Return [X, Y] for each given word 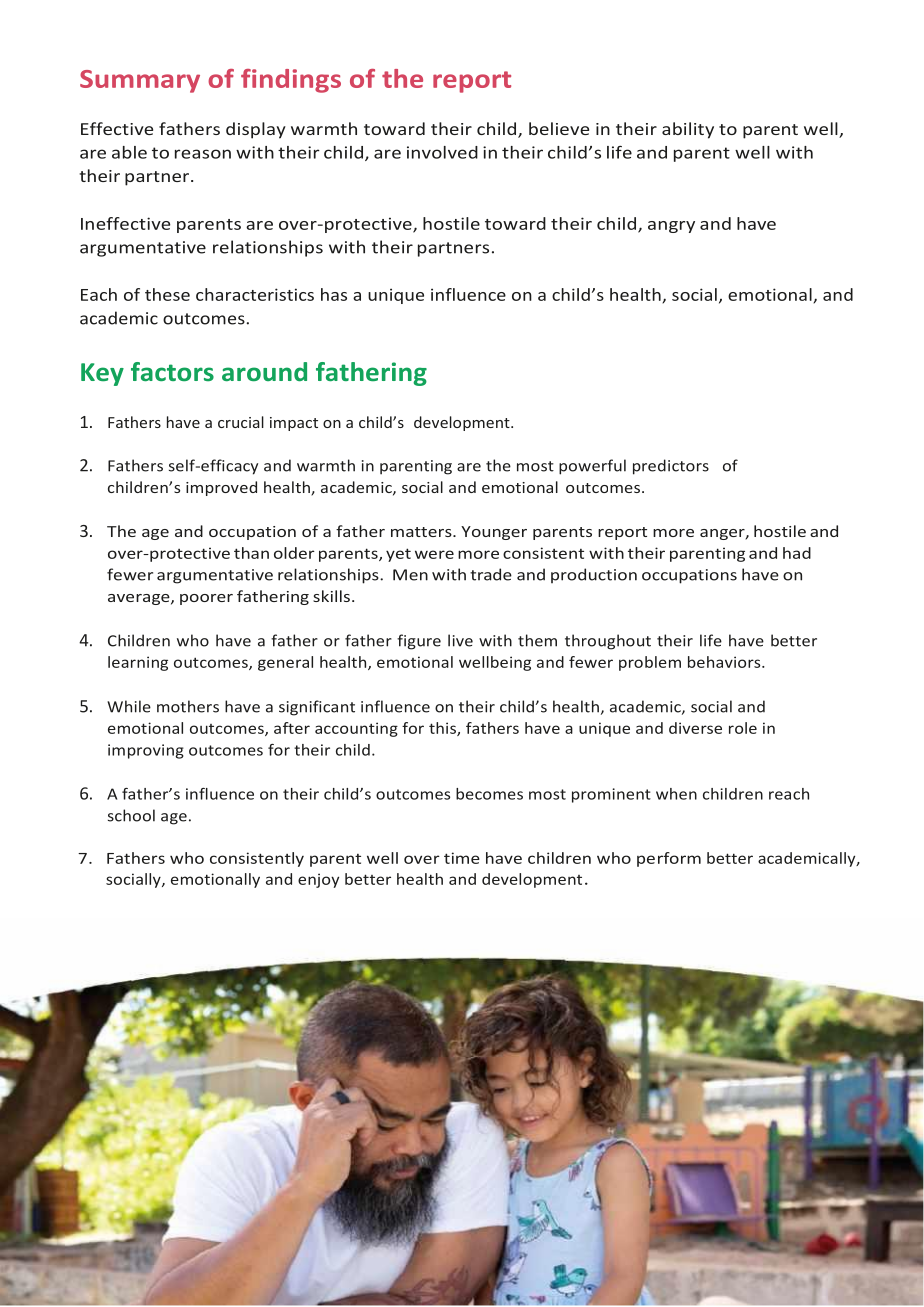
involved [442, 152]
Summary [140, 81]
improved [221, 488]
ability [688, 130]
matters [422, 532]
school [131, 815]
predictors [671, 467]
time [462, 858]
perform [669, 859]
